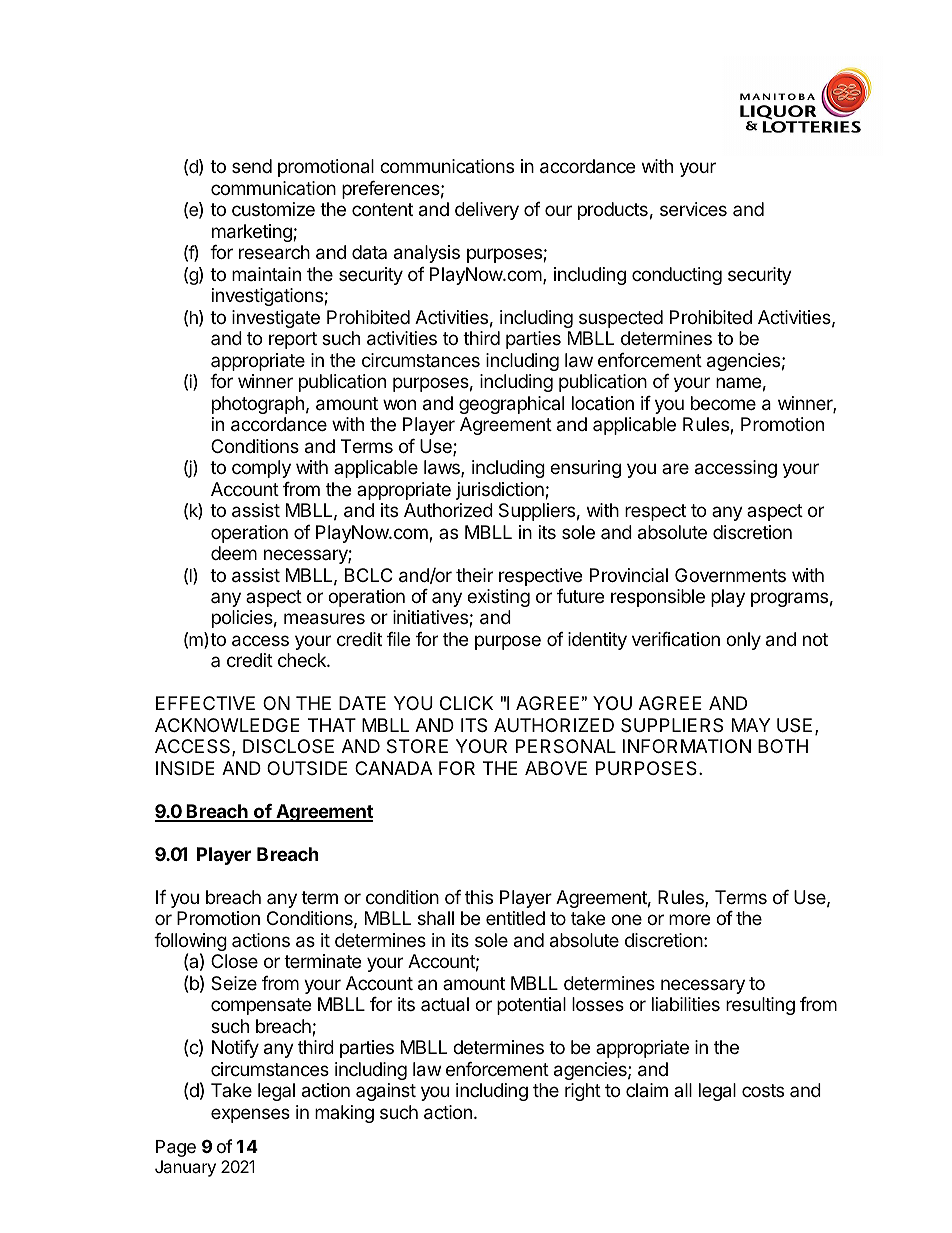 Image resolution: width=952 pixels, height=1233 pixels. Describe the element at coordinates (487, 211) in the screenshot. I see `delivery` at that location.
